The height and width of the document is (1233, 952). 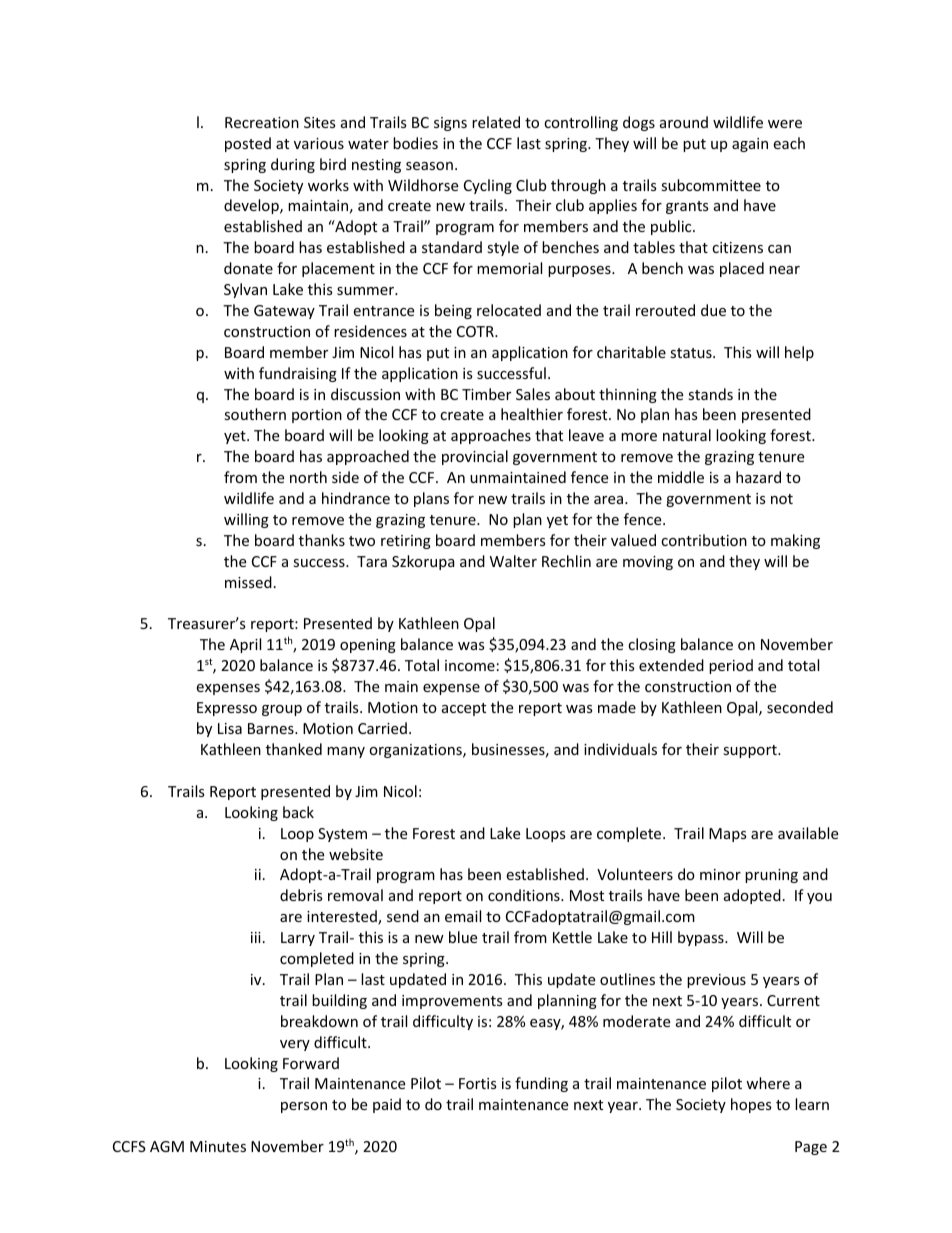 I want to click on Minutes, so click(x=218, y=1146).
